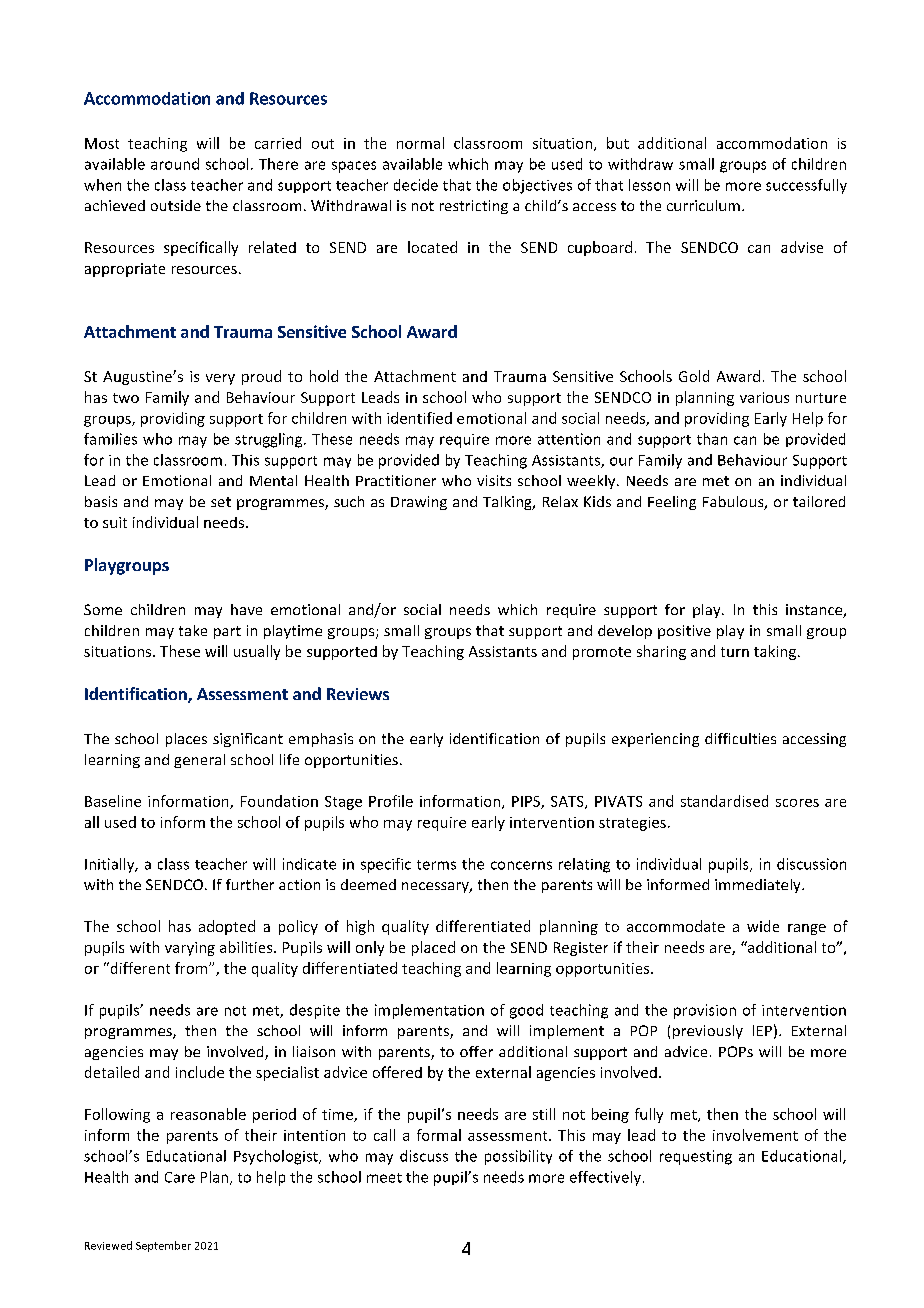 This screenshot has height=1308, width=924. I want to click on further, so click(250, 884).
